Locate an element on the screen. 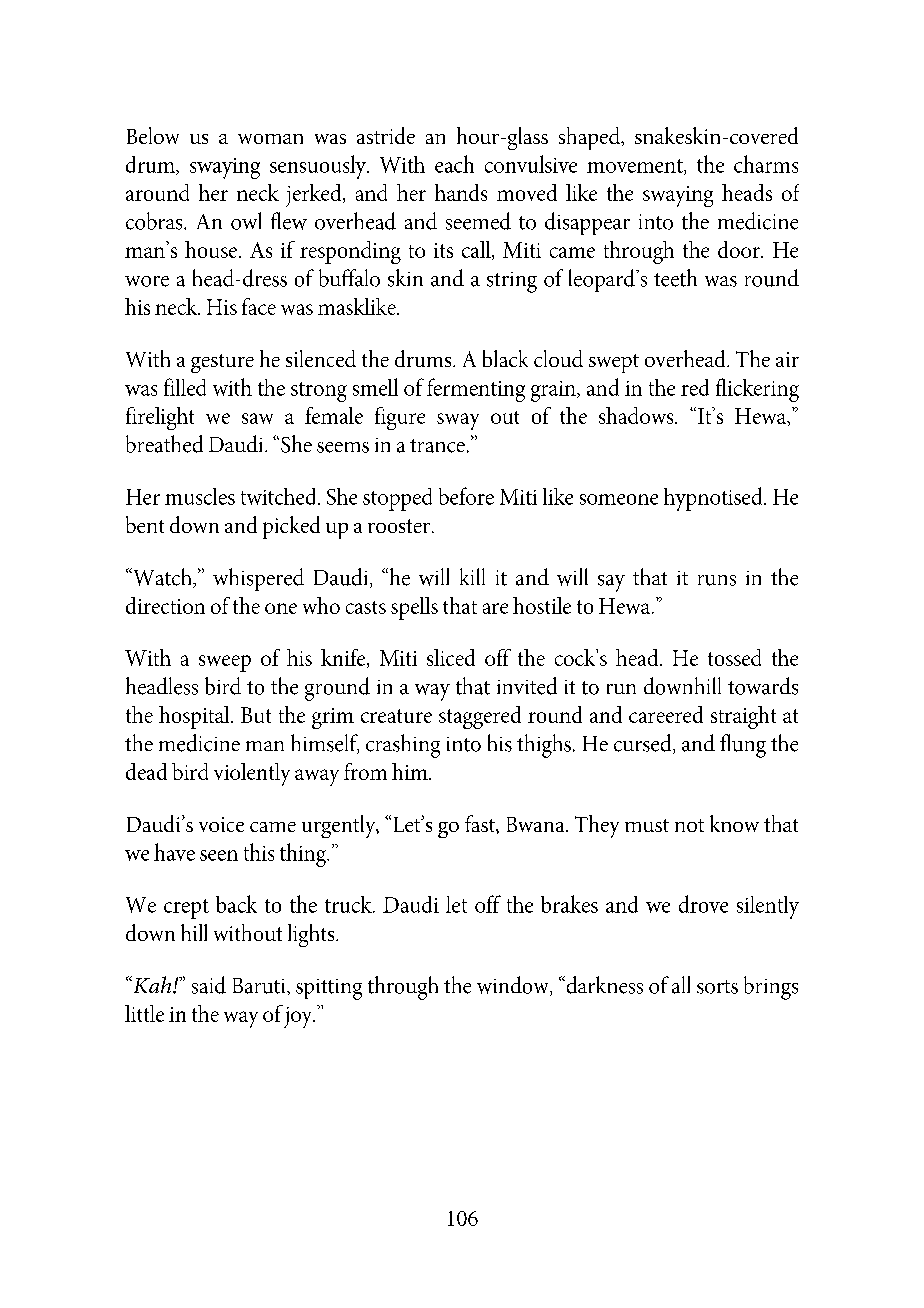 The height and width of the screenshot is (1308, 924). woman is located at coordinates (270, 139).
